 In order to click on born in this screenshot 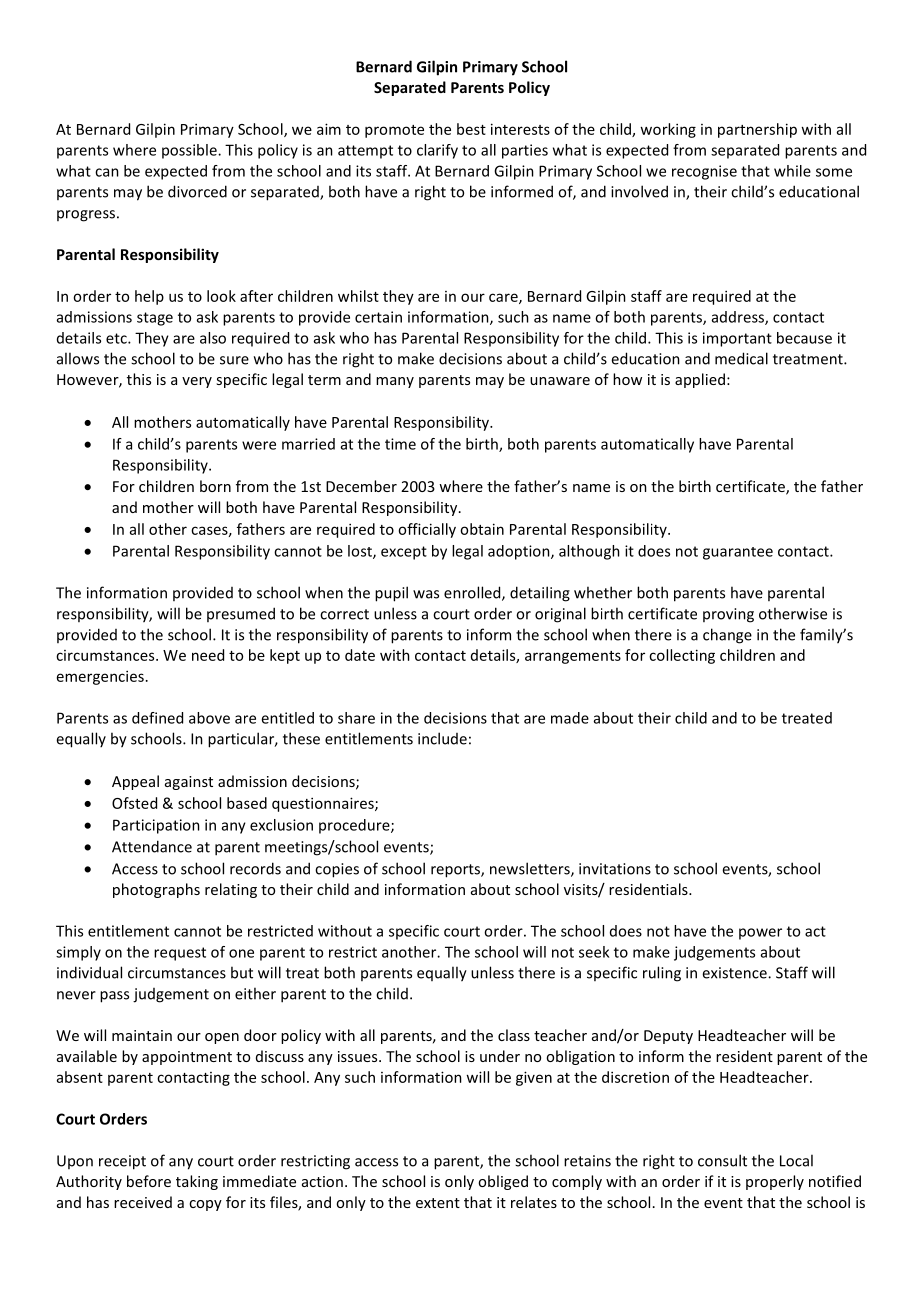, I will do `click(215, 486)`.
